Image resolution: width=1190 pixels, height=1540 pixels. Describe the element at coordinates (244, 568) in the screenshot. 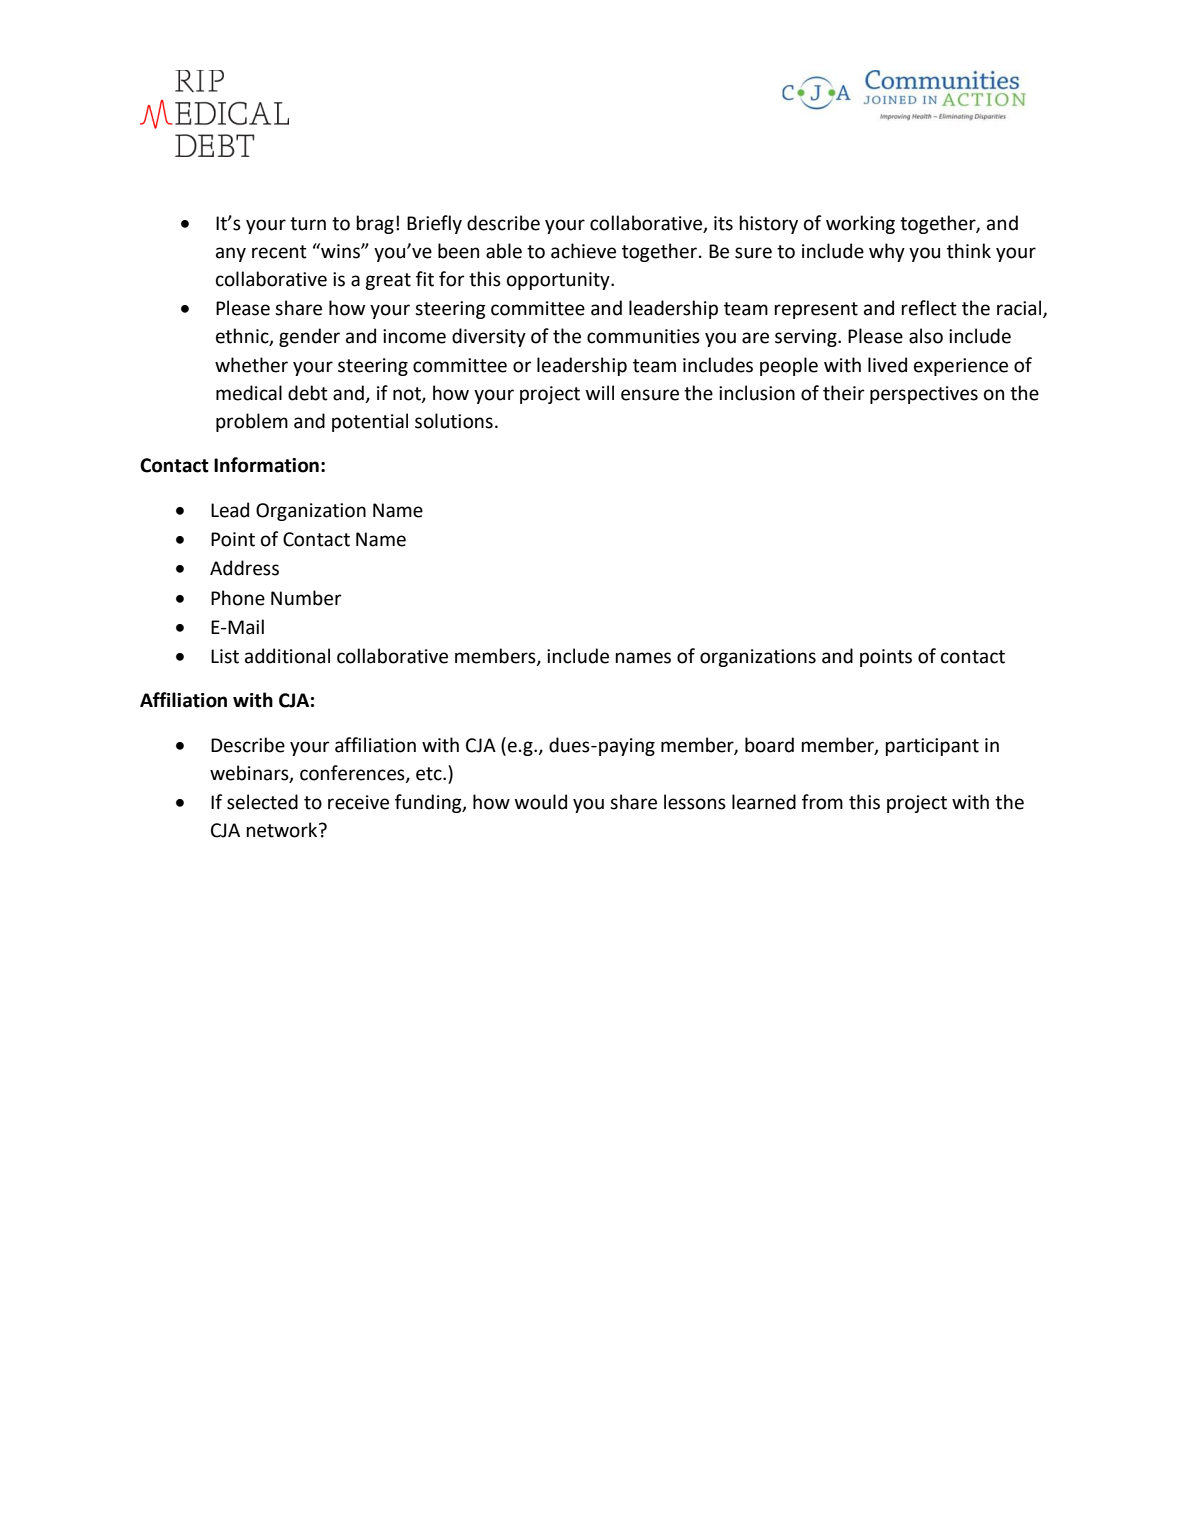

I see `Address` at that location.
